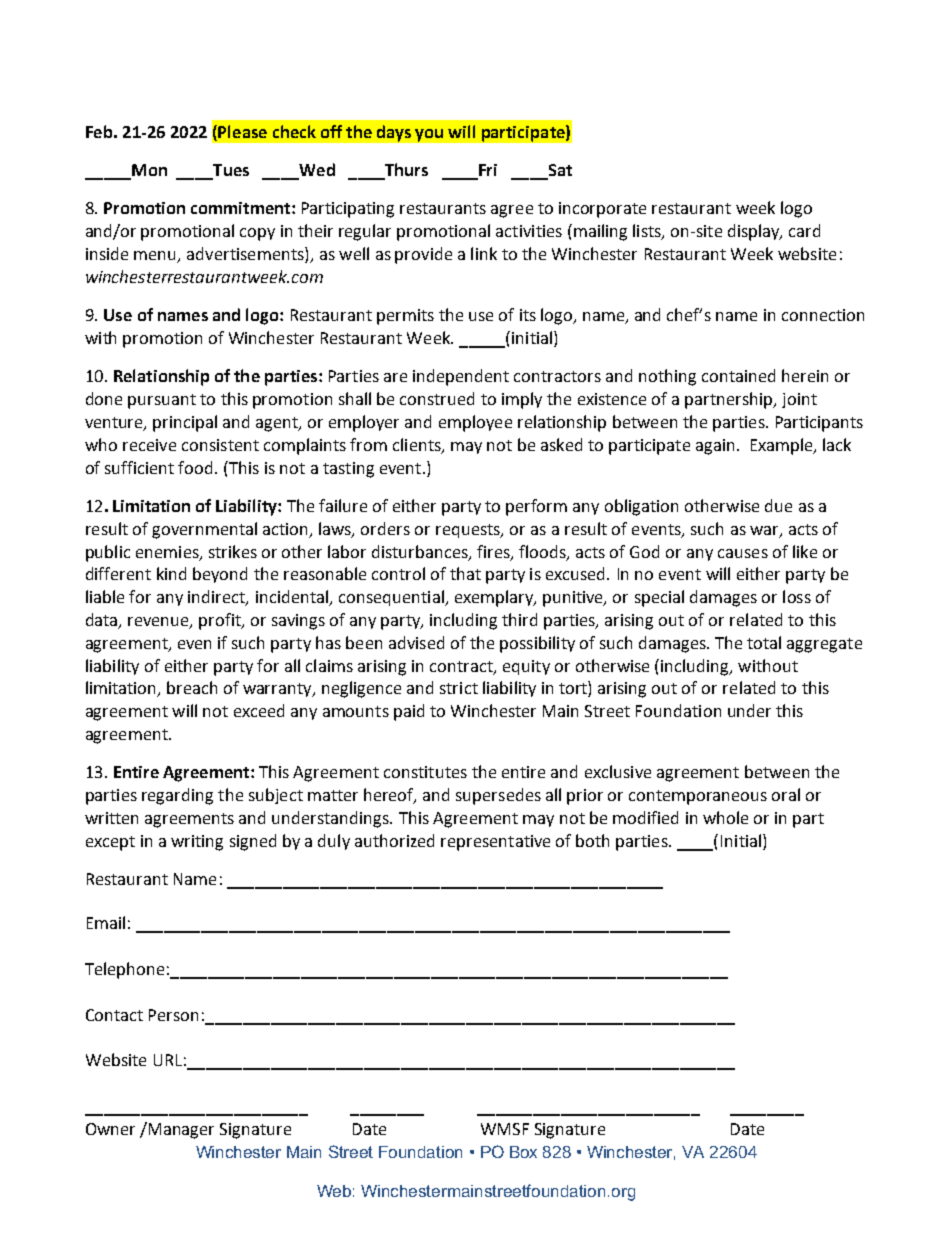  I want to click on you, so click(429, 135).
